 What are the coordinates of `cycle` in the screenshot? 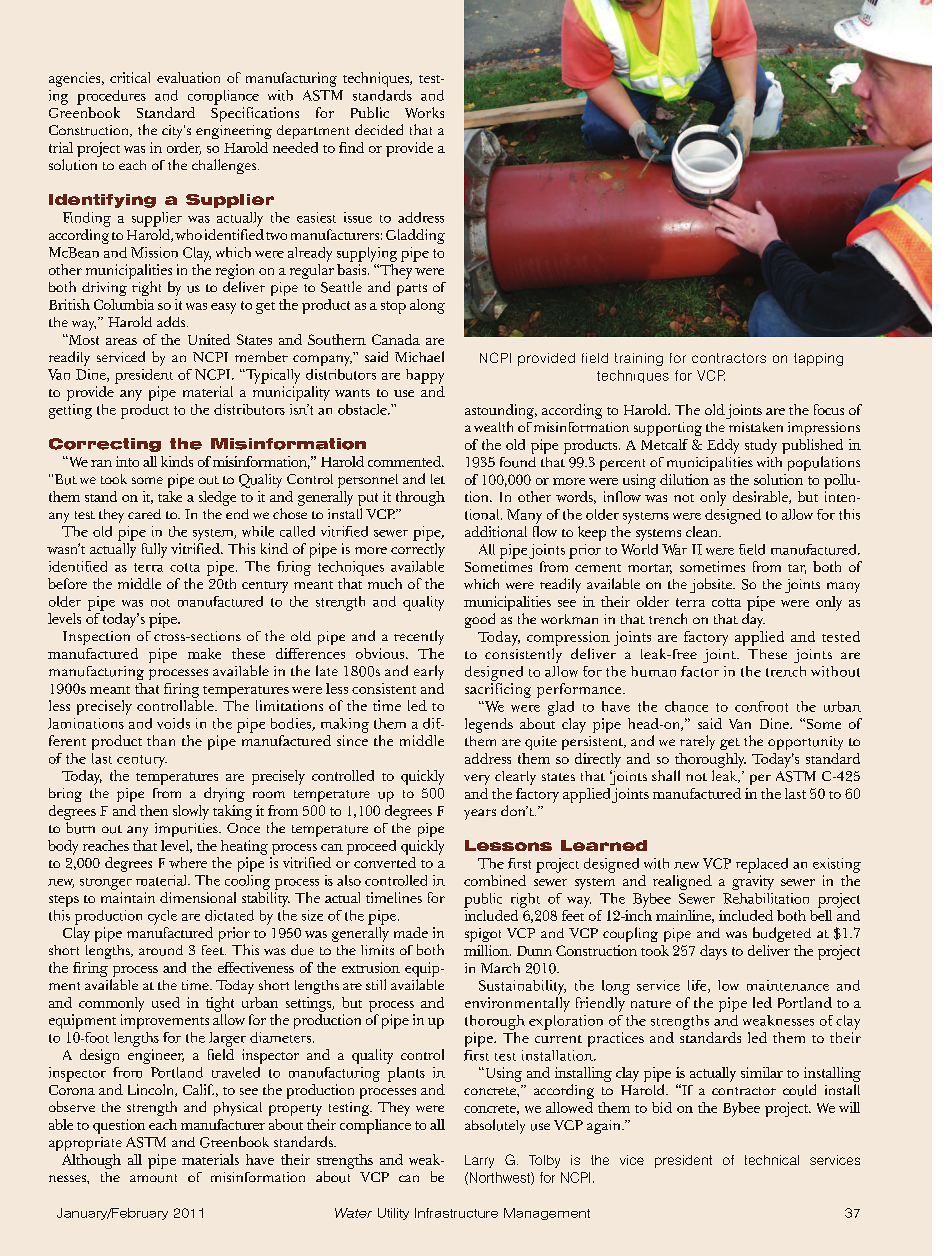 It's located at (162, 917).
